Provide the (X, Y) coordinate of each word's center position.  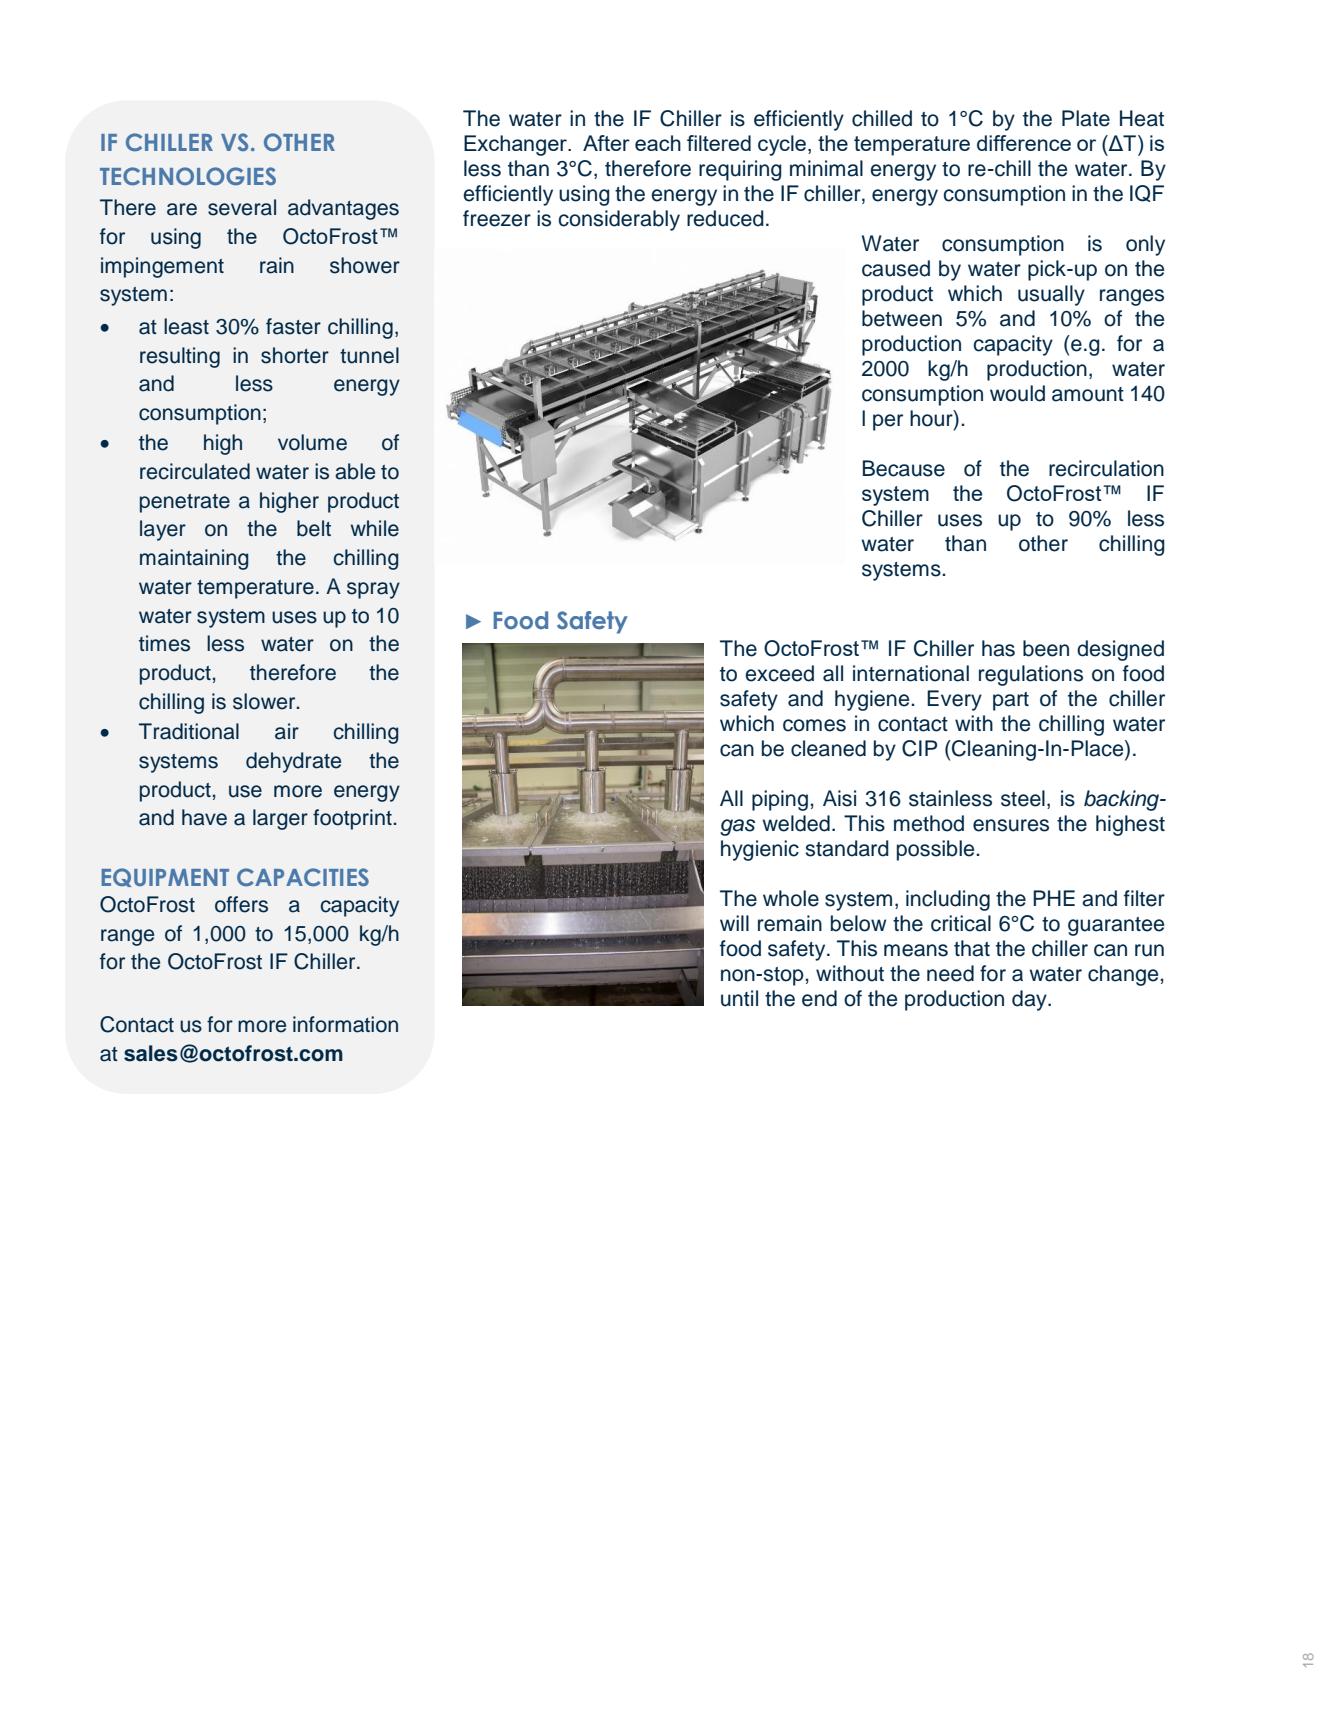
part (1011, 701)
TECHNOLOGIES (188, 176)
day (1030, 1000)
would (1017, 393)
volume (312, 442)
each (658, 143)
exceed (779, 673)
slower (265, 701)
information (345, 1024)
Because (904, 468)
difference (1024, 143)
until (739, 998)
